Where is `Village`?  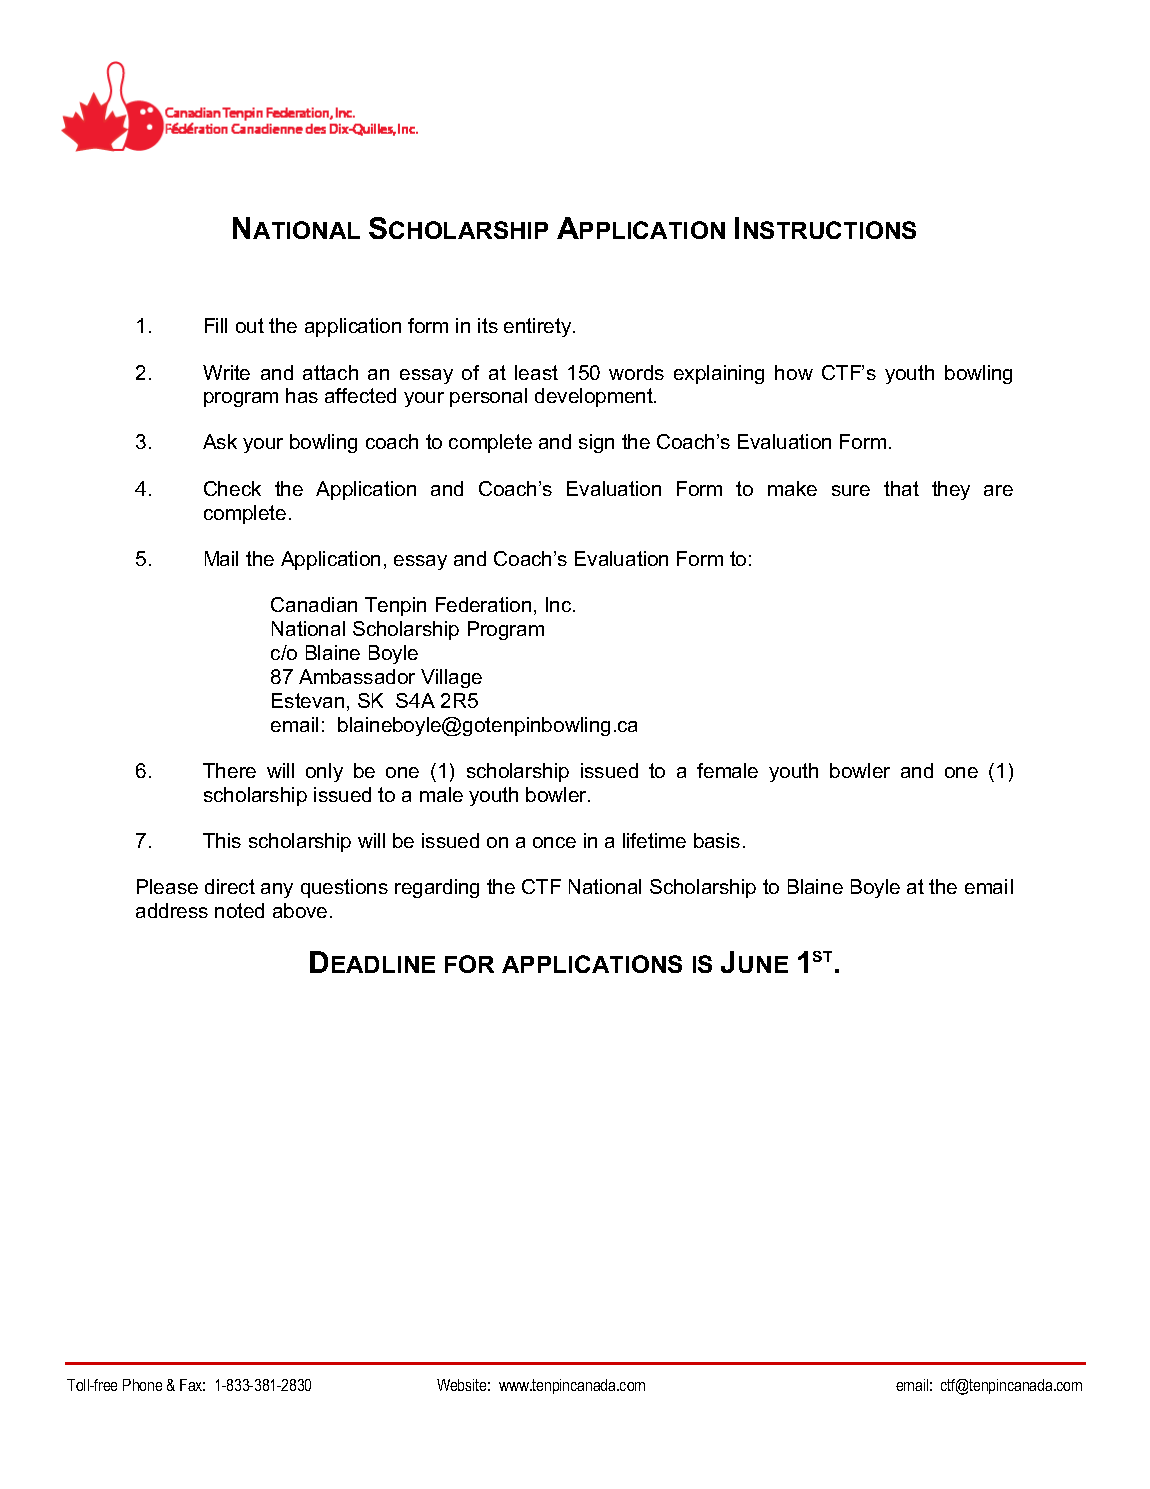
Village is located at coordinates (451, 678).
